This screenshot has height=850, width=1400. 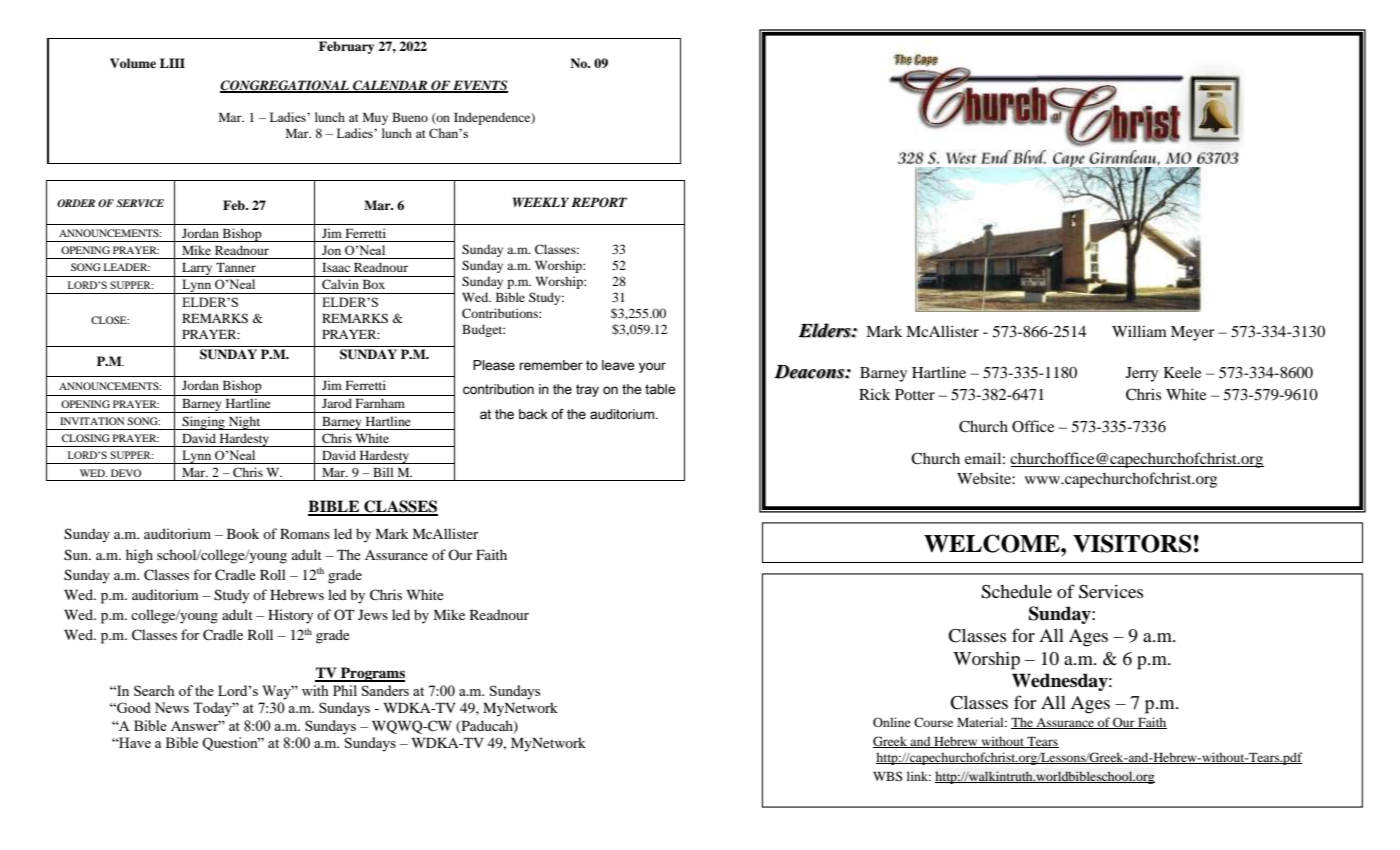 What do you see at coordinates (993, 543) in the screenshot?
I see `WELCOME` at bounding box center [993, 543].
